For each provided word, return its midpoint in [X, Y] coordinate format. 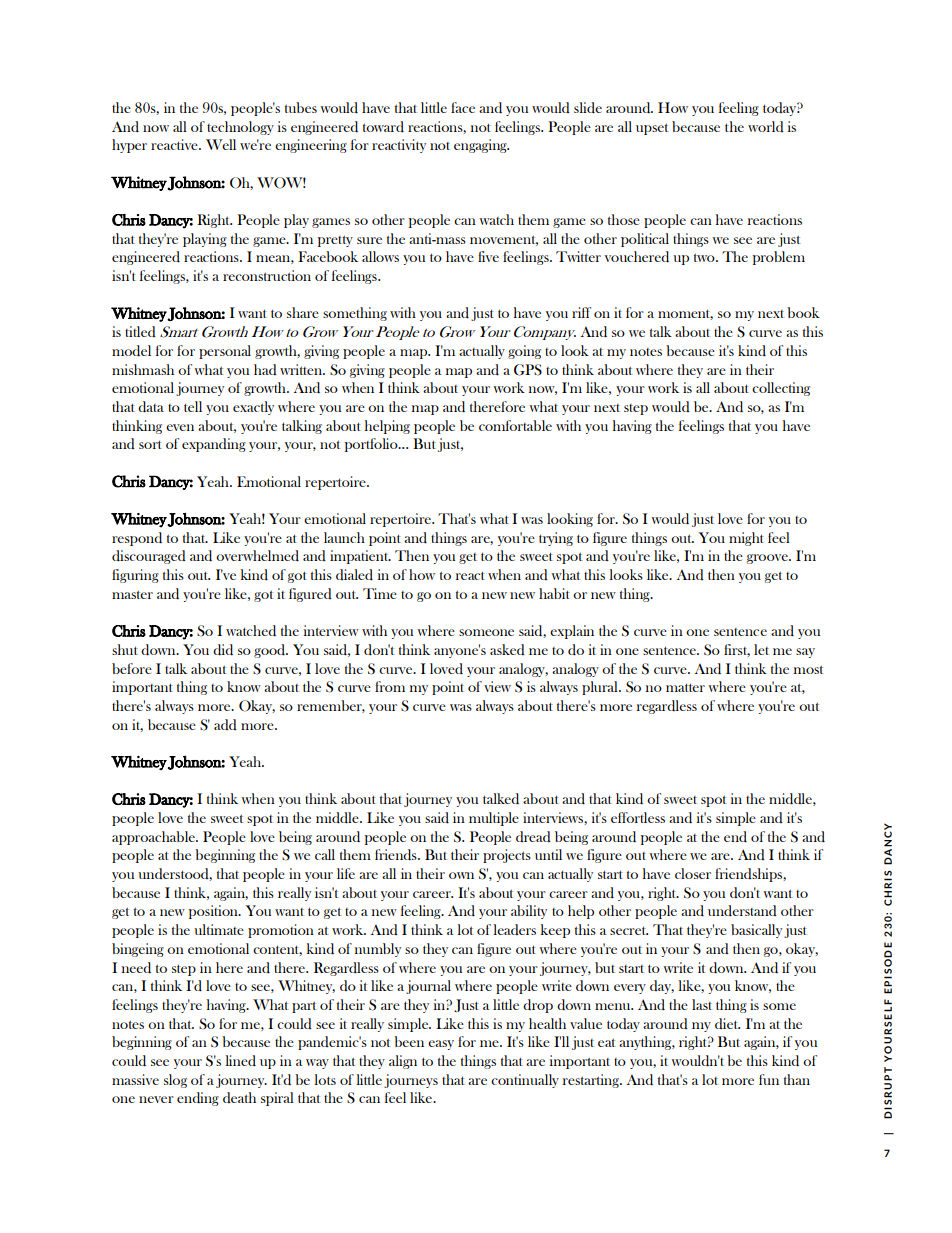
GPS [528, 370]
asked [507, 649]
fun [769, 1079]
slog [175, 1081]
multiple [494, 819]
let [761, 649]
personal [225, 352]
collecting [781, 389]
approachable [154, 838]
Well [221, 144]
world [766, 126]
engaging [481, 146]
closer [693, 873]
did [223, 649]
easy [441, 1045]
